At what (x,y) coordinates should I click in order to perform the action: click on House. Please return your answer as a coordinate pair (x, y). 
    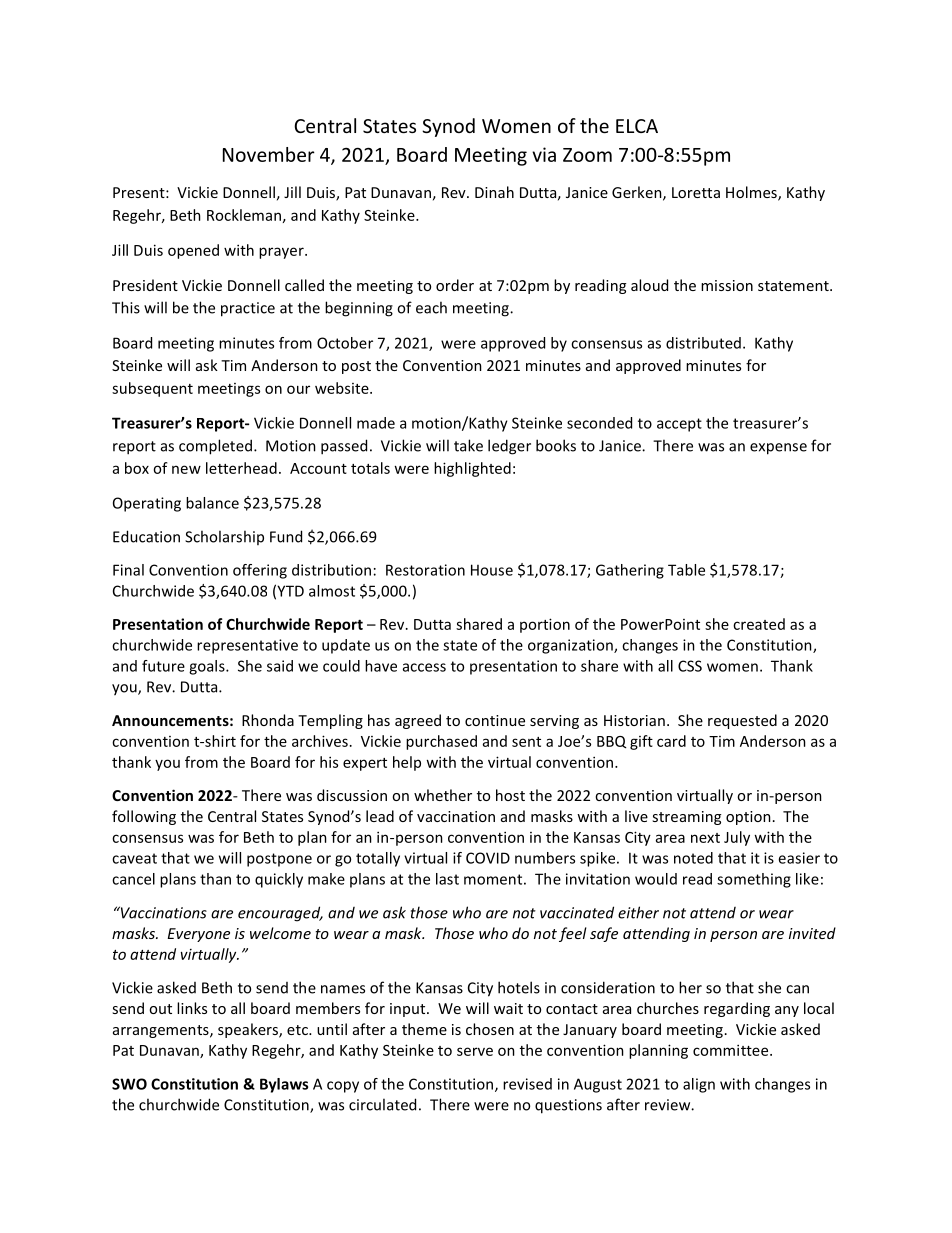
    Looking at the image, I should click on (492, 570).
